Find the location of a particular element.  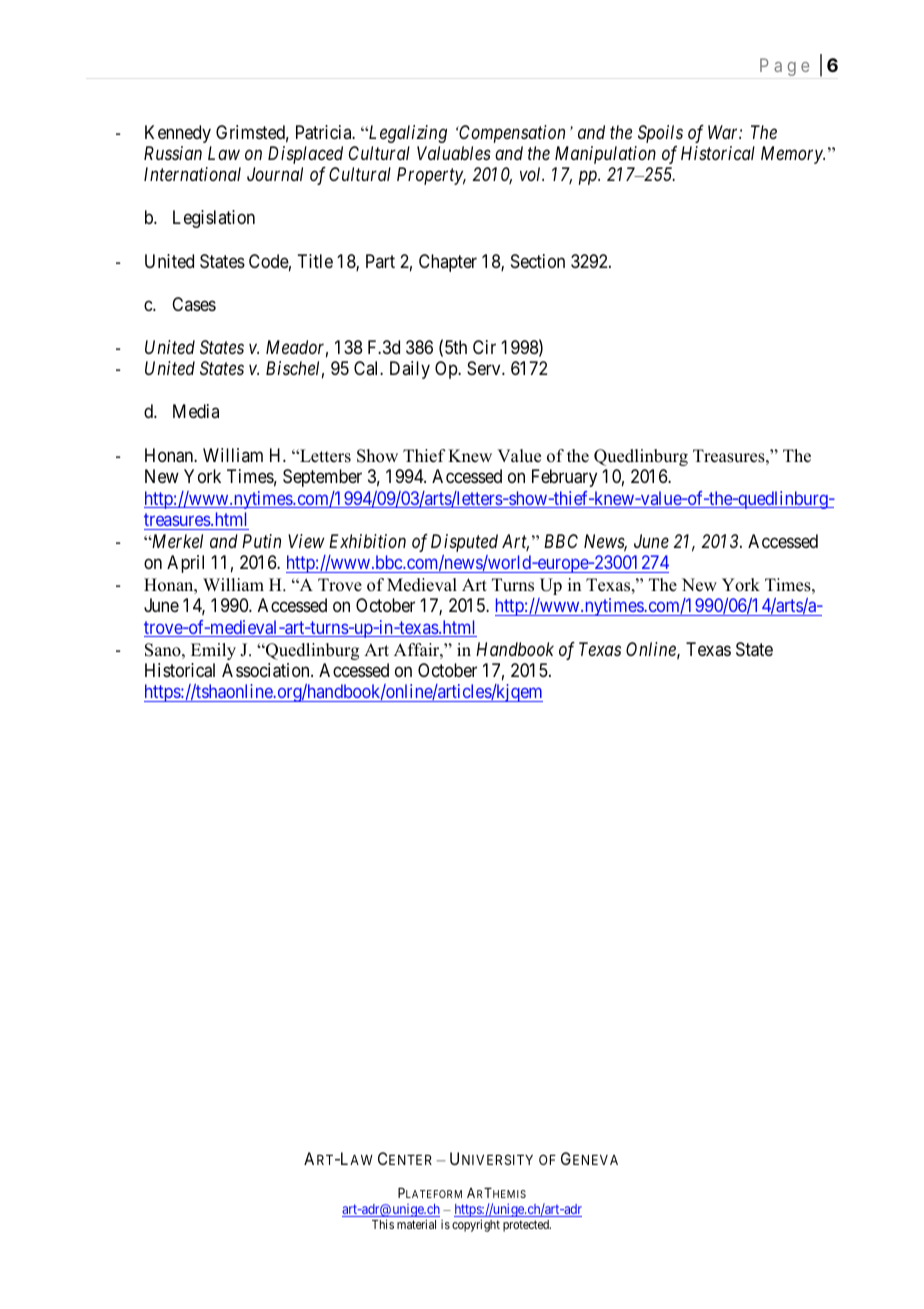

Emily is located at coordinates (213, 651).
